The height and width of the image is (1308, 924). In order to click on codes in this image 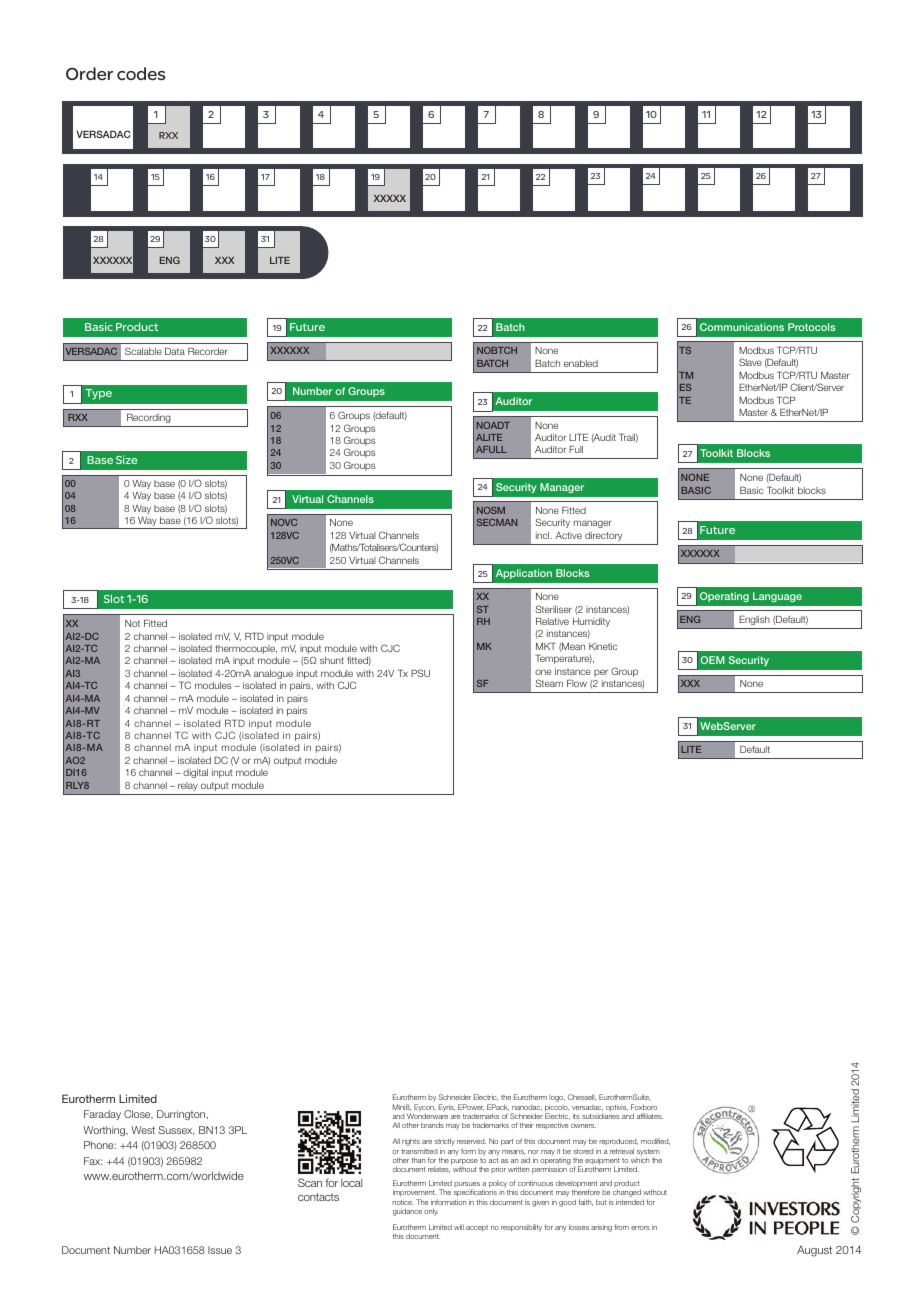, I will do `click(141, 73)`.
